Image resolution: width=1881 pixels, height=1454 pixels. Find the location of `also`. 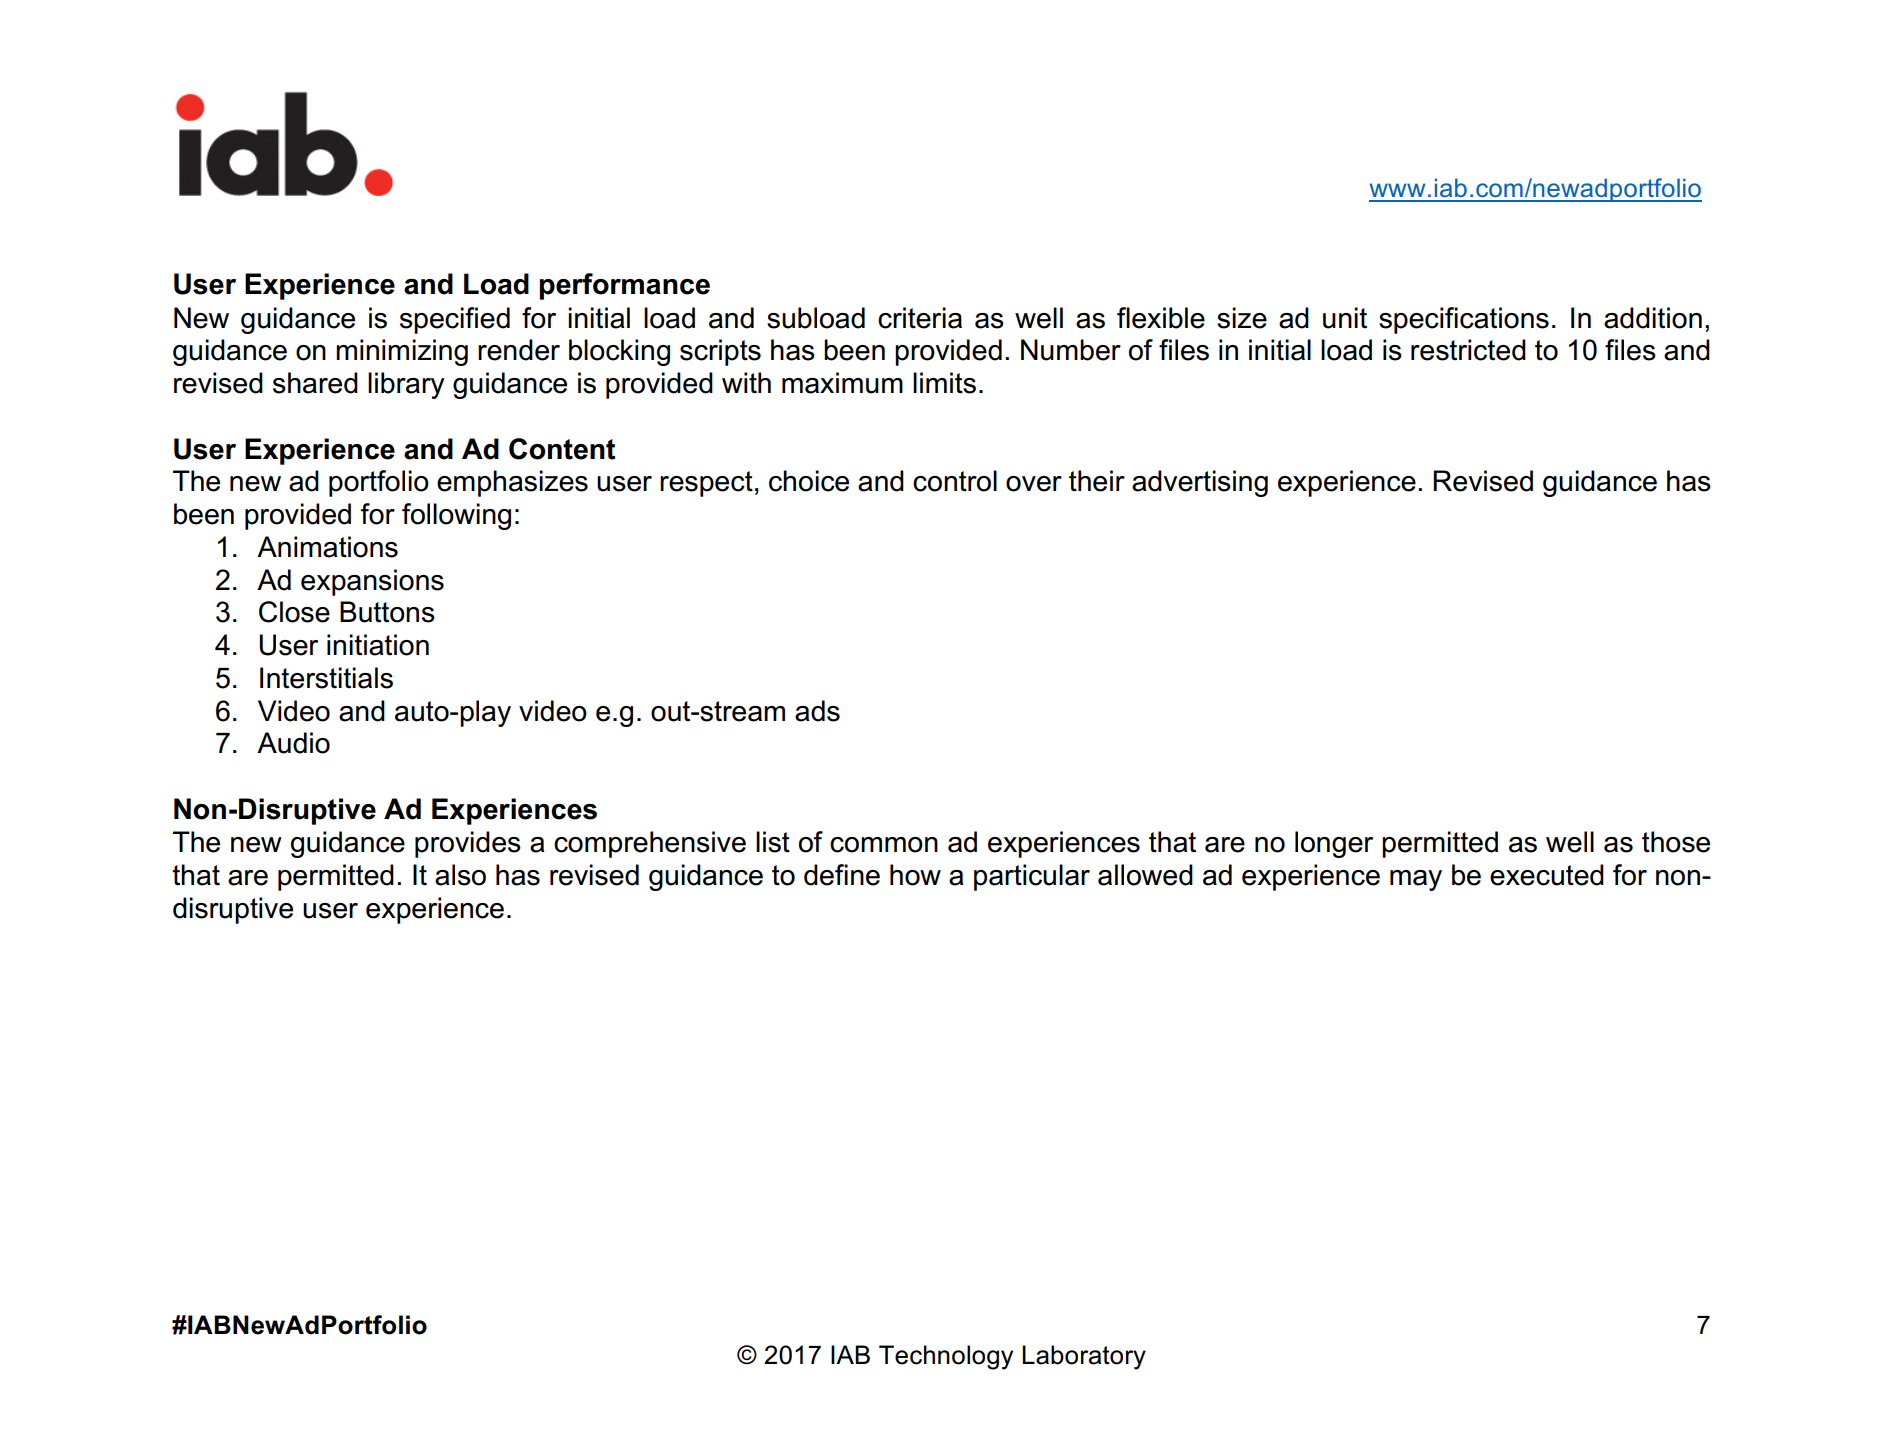

also is located at coordinates (460, 875).
